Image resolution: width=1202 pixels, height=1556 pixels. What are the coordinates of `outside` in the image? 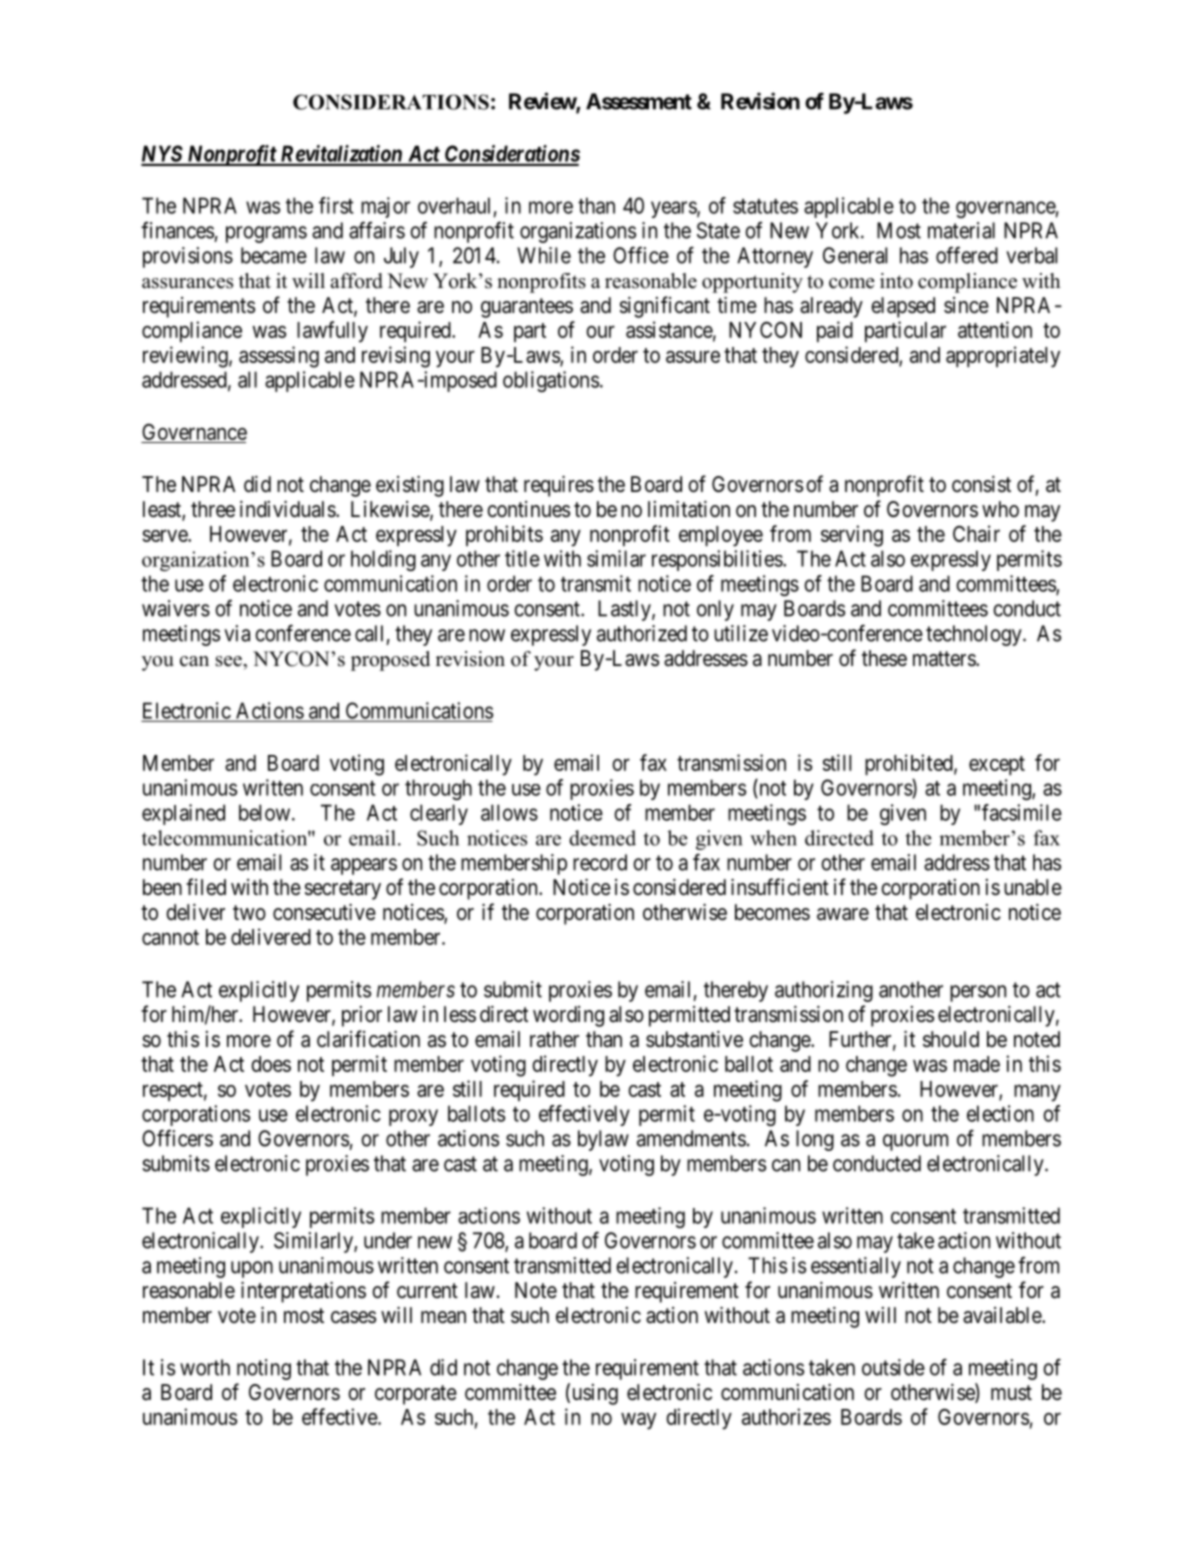 It's located at (893, 1367).
